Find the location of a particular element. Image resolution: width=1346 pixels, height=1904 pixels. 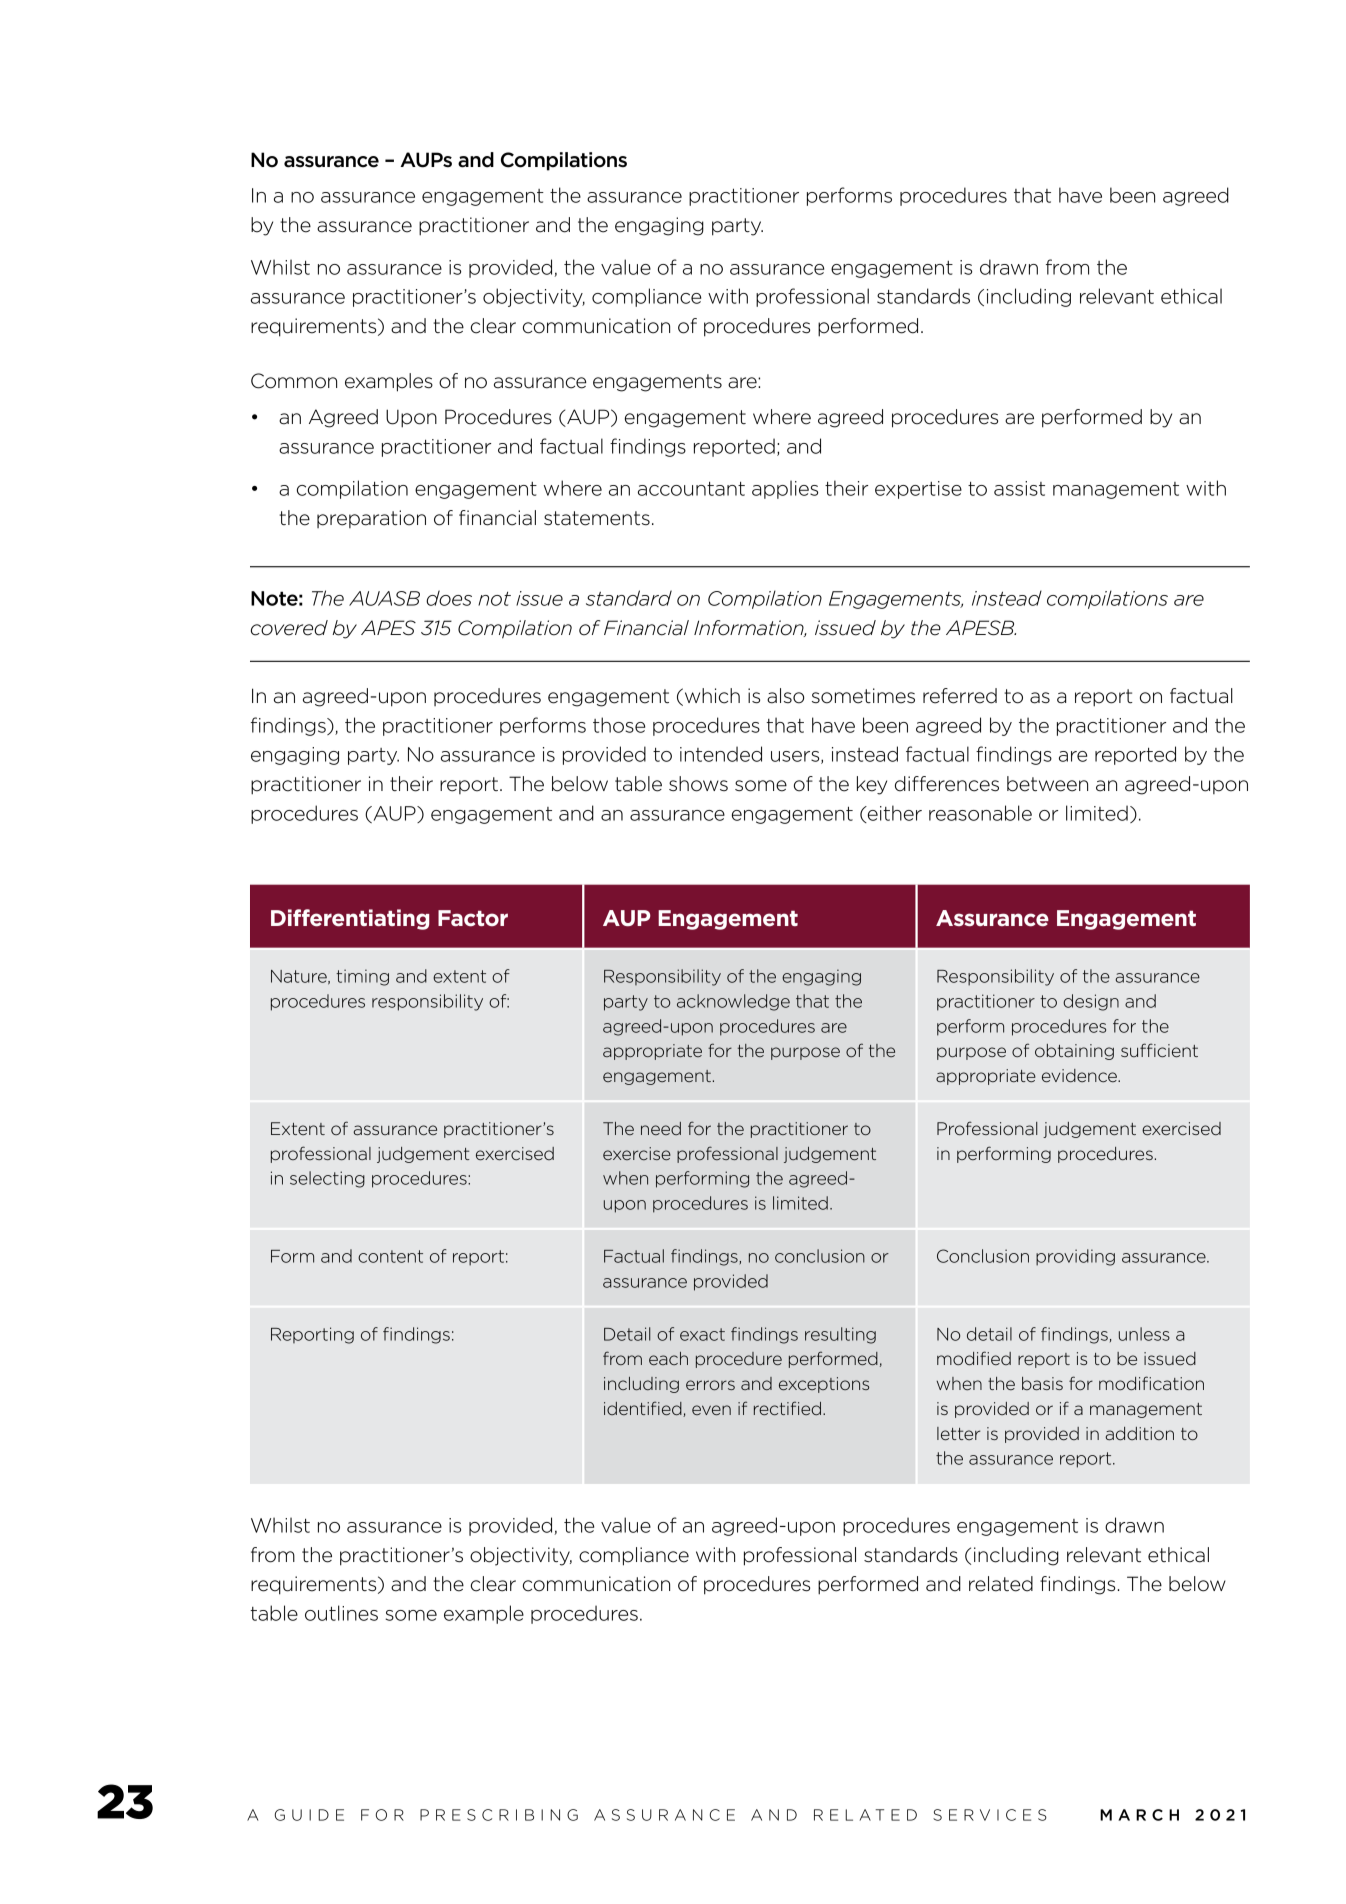

Common is located at coordinates (294, 381).
